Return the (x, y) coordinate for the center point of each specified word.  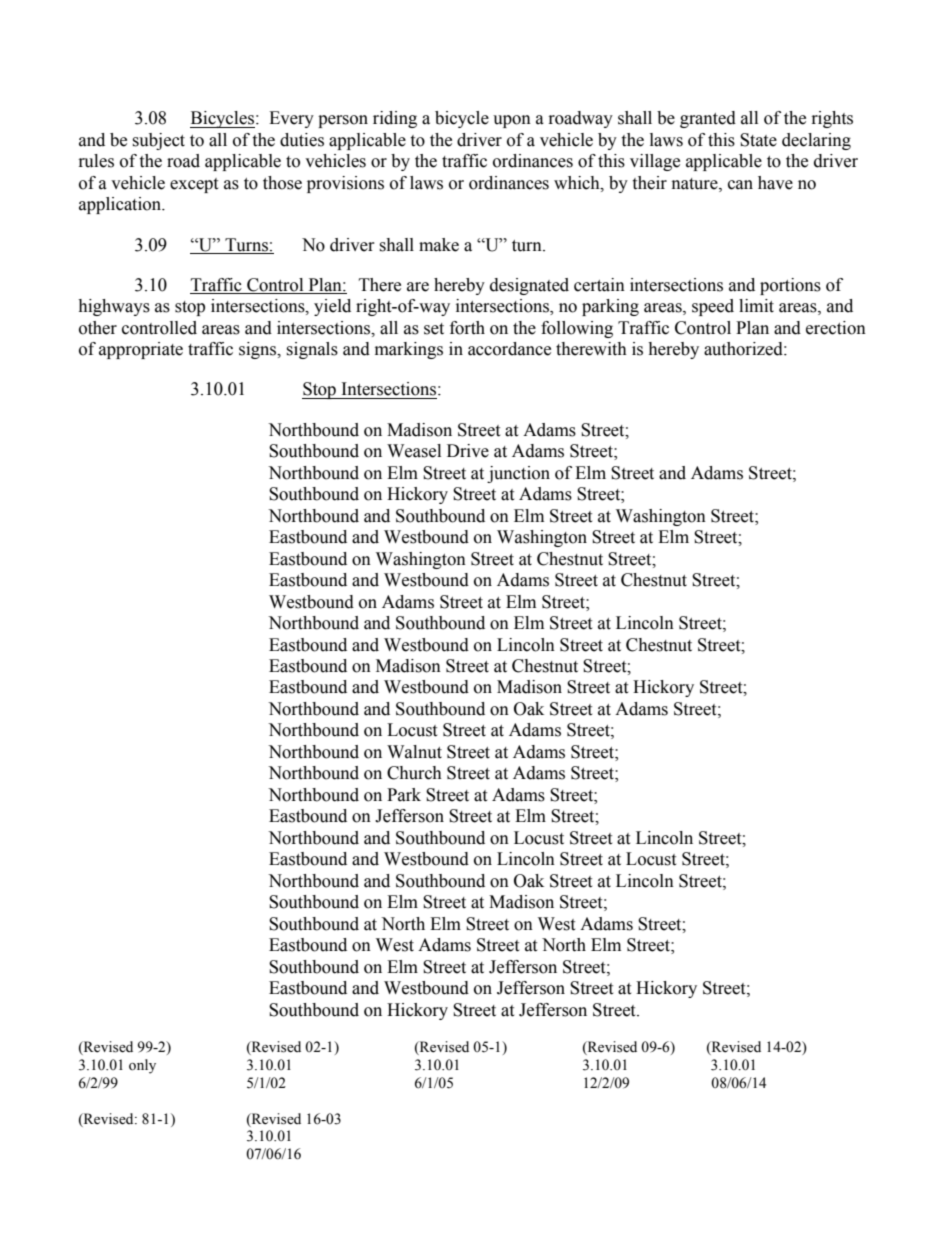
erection (836, 328)
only (142, 1066)
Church (414, 773)
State (758, 140)
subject (158, 141)
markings (409, 350)
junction (518, 474)
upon (512, 121)
